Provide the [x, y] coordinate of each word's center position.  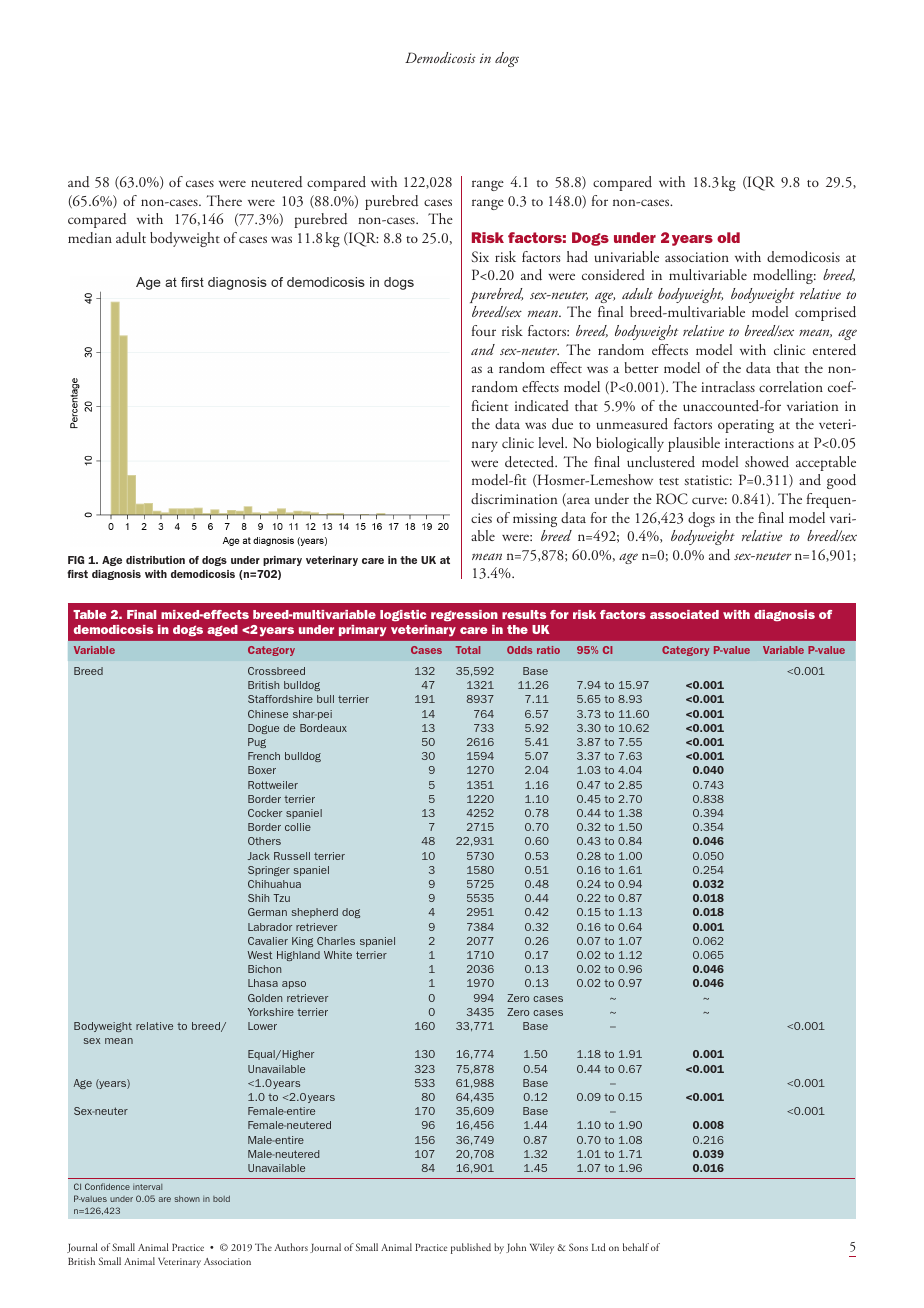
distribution [155, 560]
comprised [825, 313]
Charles [336, 941]
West [260, 955]
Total [468, 650]
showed [767, 461]
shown [187, 1199]
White [338, 955]
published [471, 1248]
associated [684, 614]
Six [480, 256]
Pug [257, 743]
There [224, 200]
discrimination [514, 498]
